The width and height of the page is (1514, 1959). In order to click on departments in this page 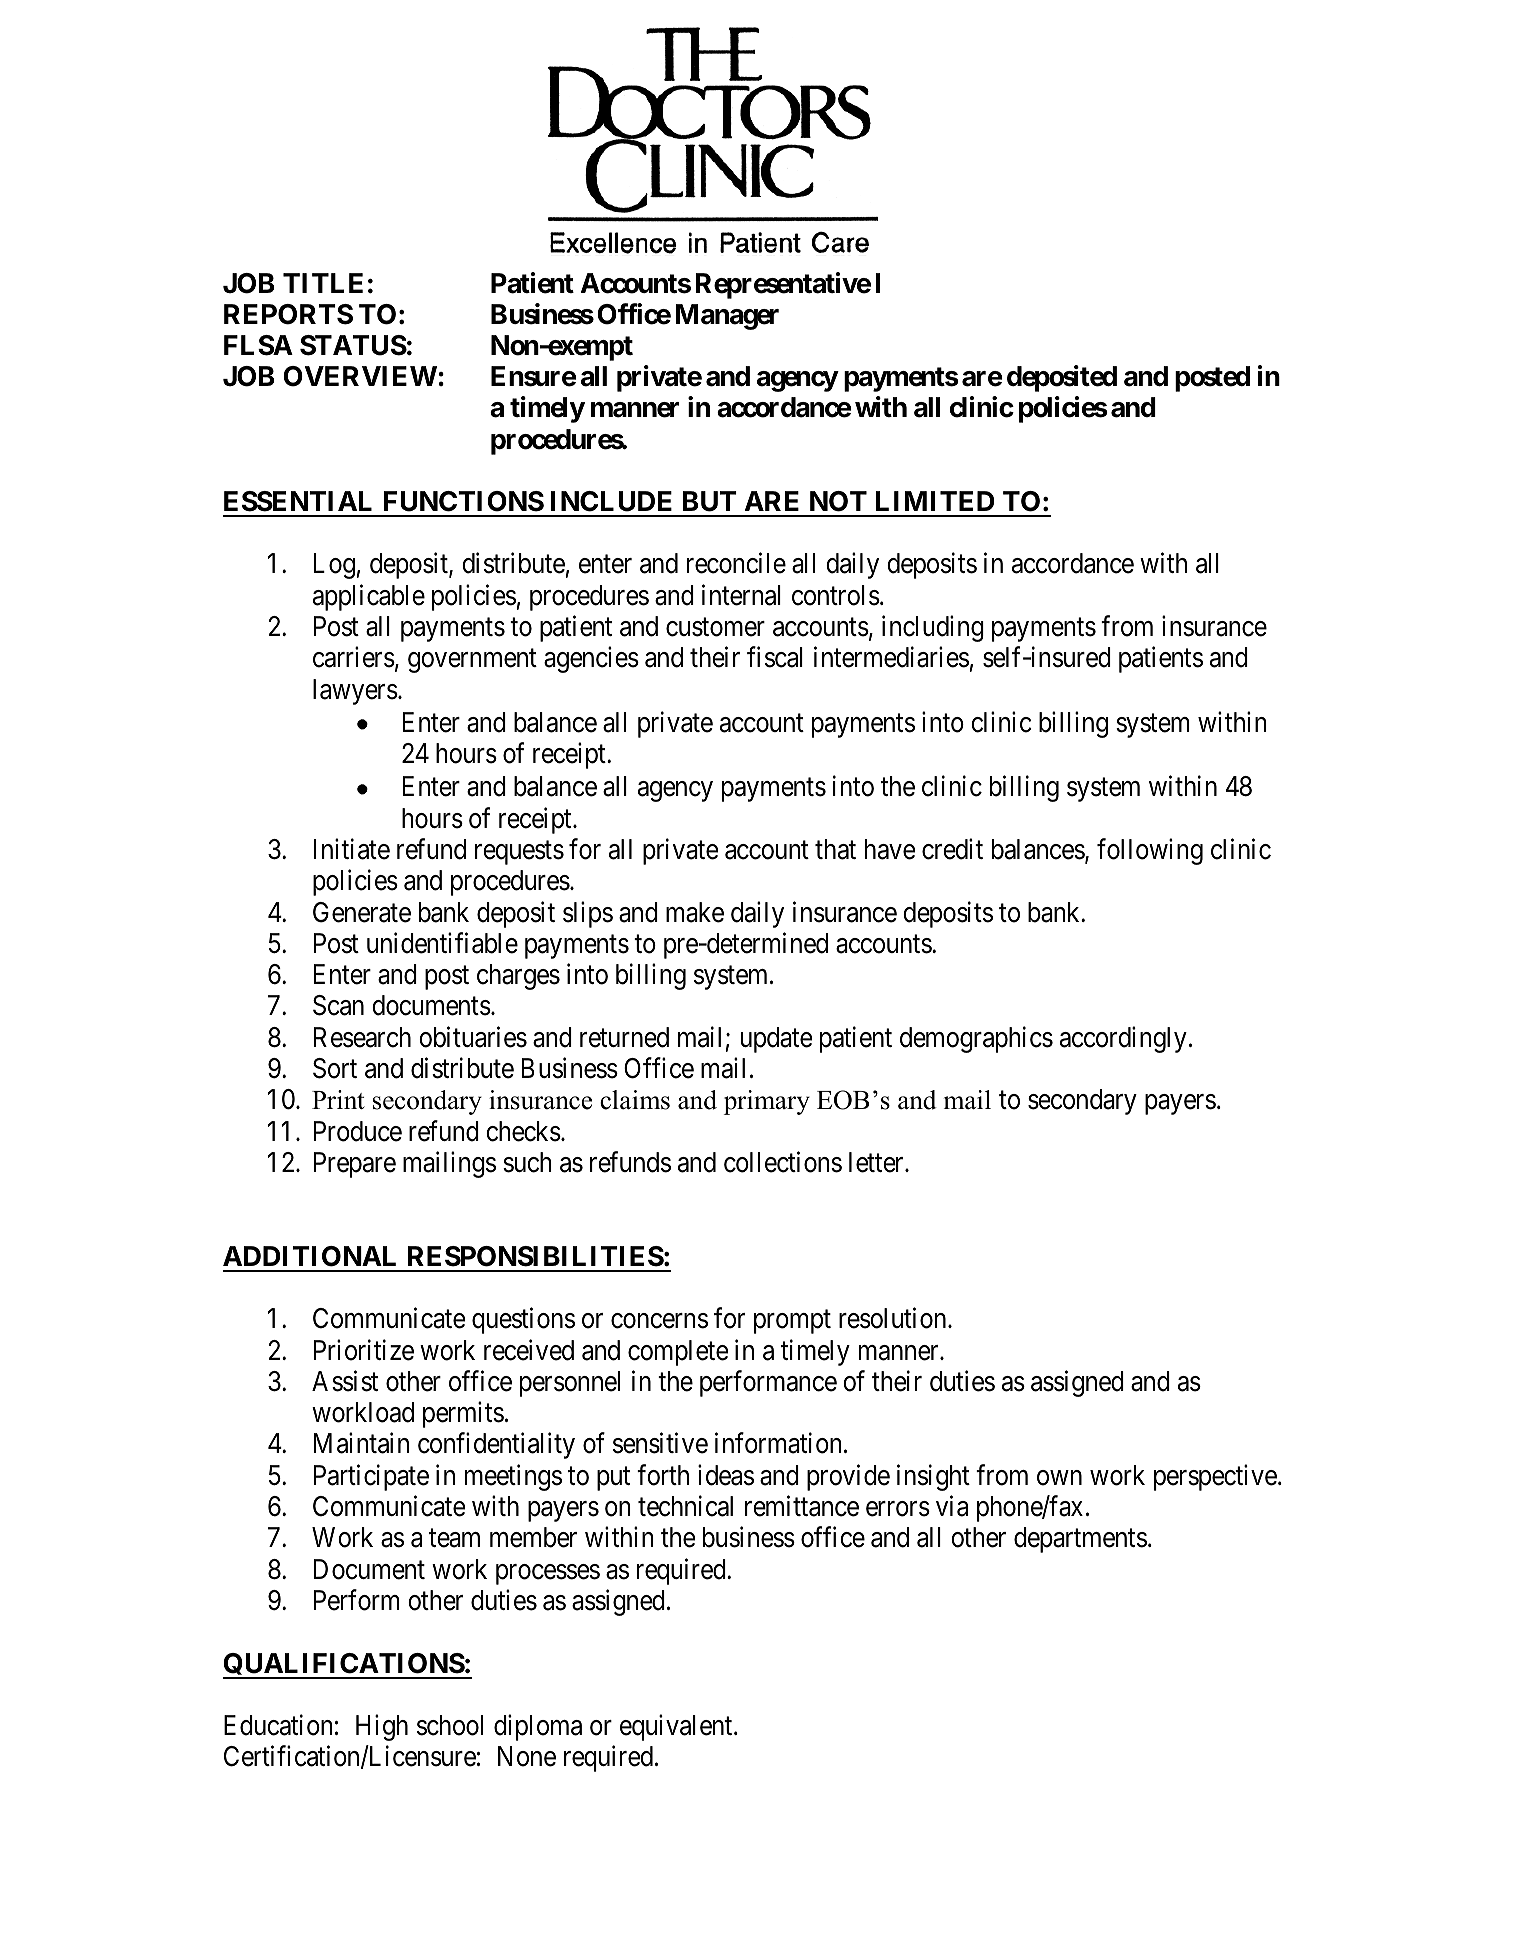, I will do `click(1080, 1540)`.
